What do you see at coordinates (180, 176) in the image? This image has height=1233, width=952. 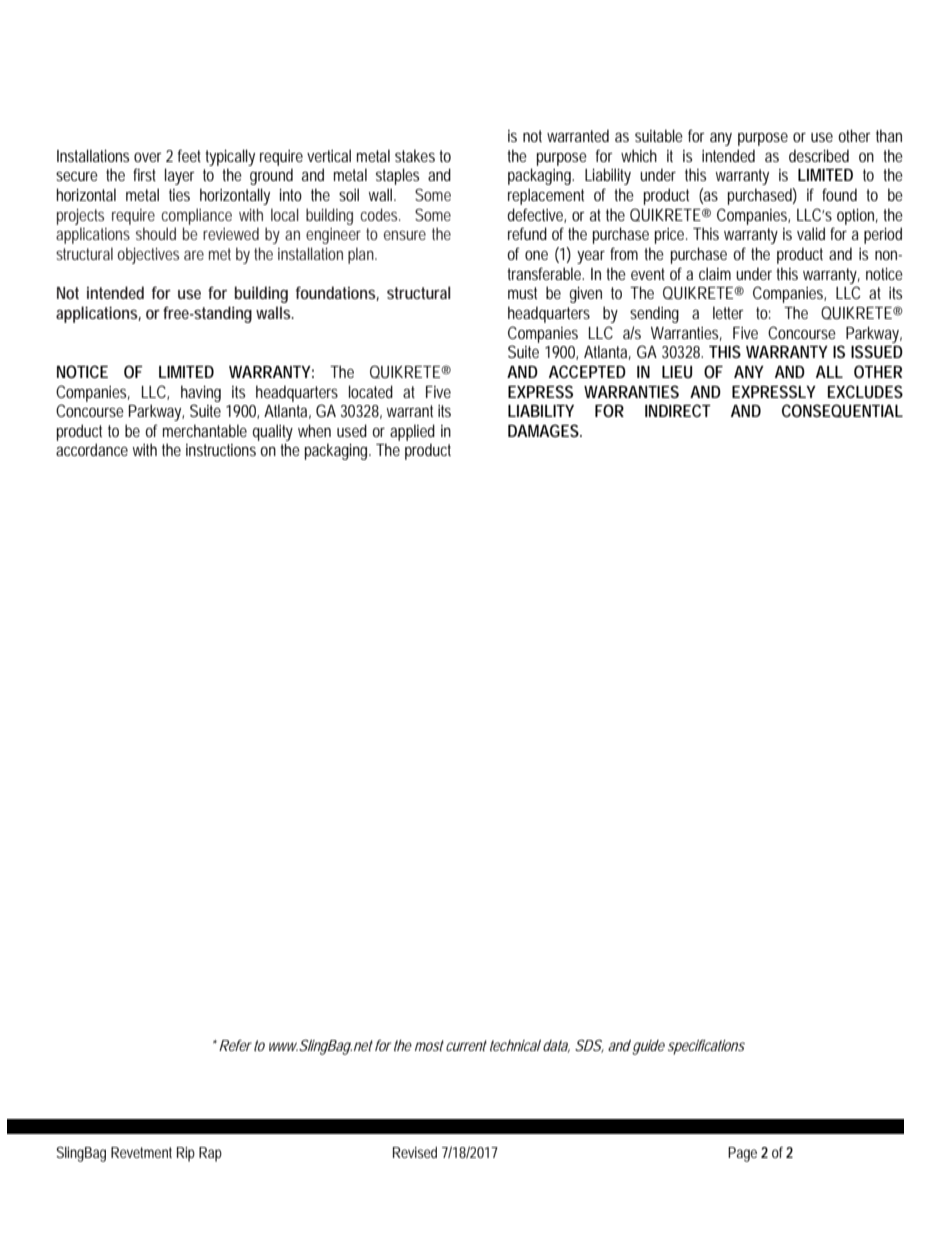 I see `layer` at bounding box center [180, 176].
